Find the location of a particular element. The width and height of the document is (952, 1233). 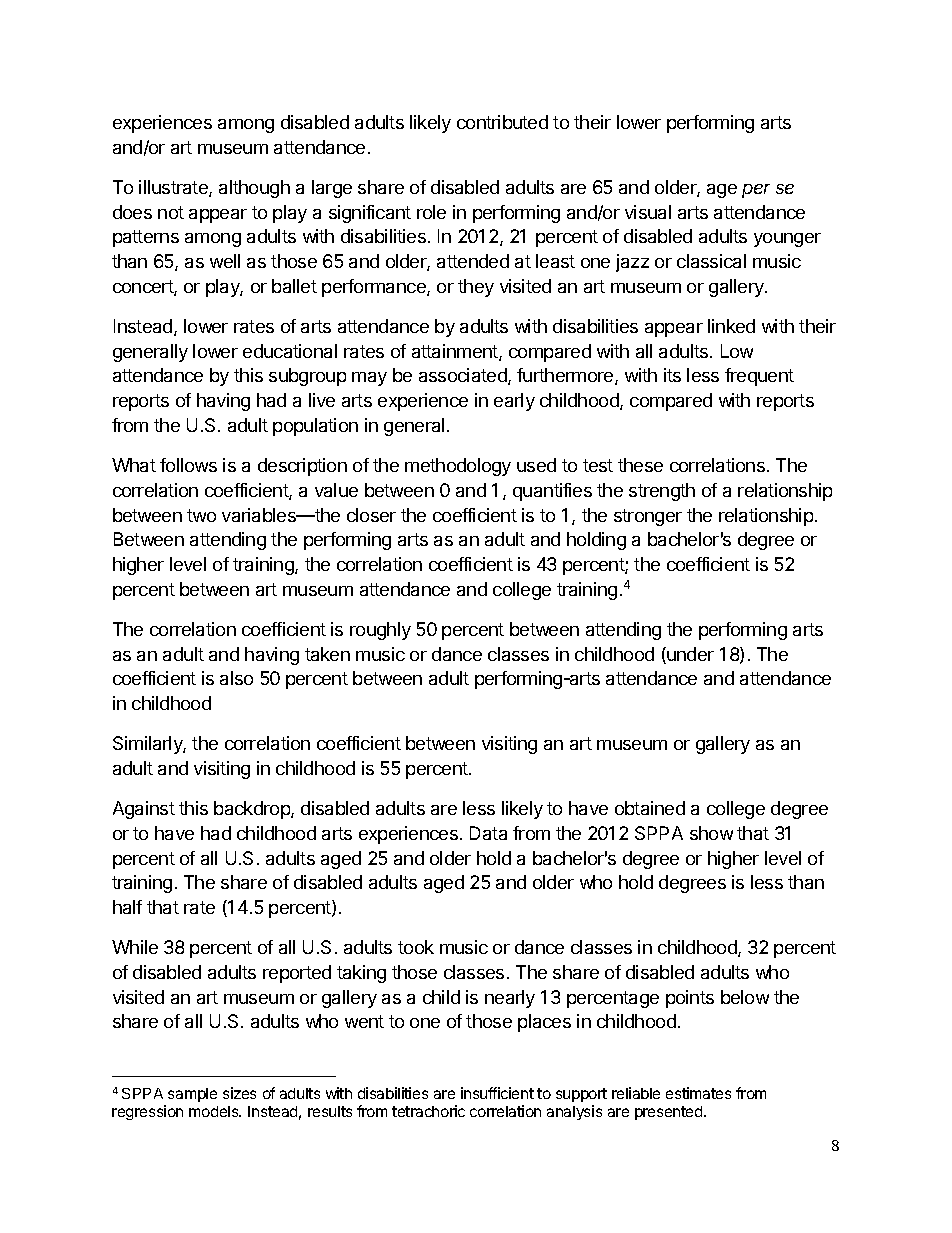

under is located at coordinates (689, 655).
